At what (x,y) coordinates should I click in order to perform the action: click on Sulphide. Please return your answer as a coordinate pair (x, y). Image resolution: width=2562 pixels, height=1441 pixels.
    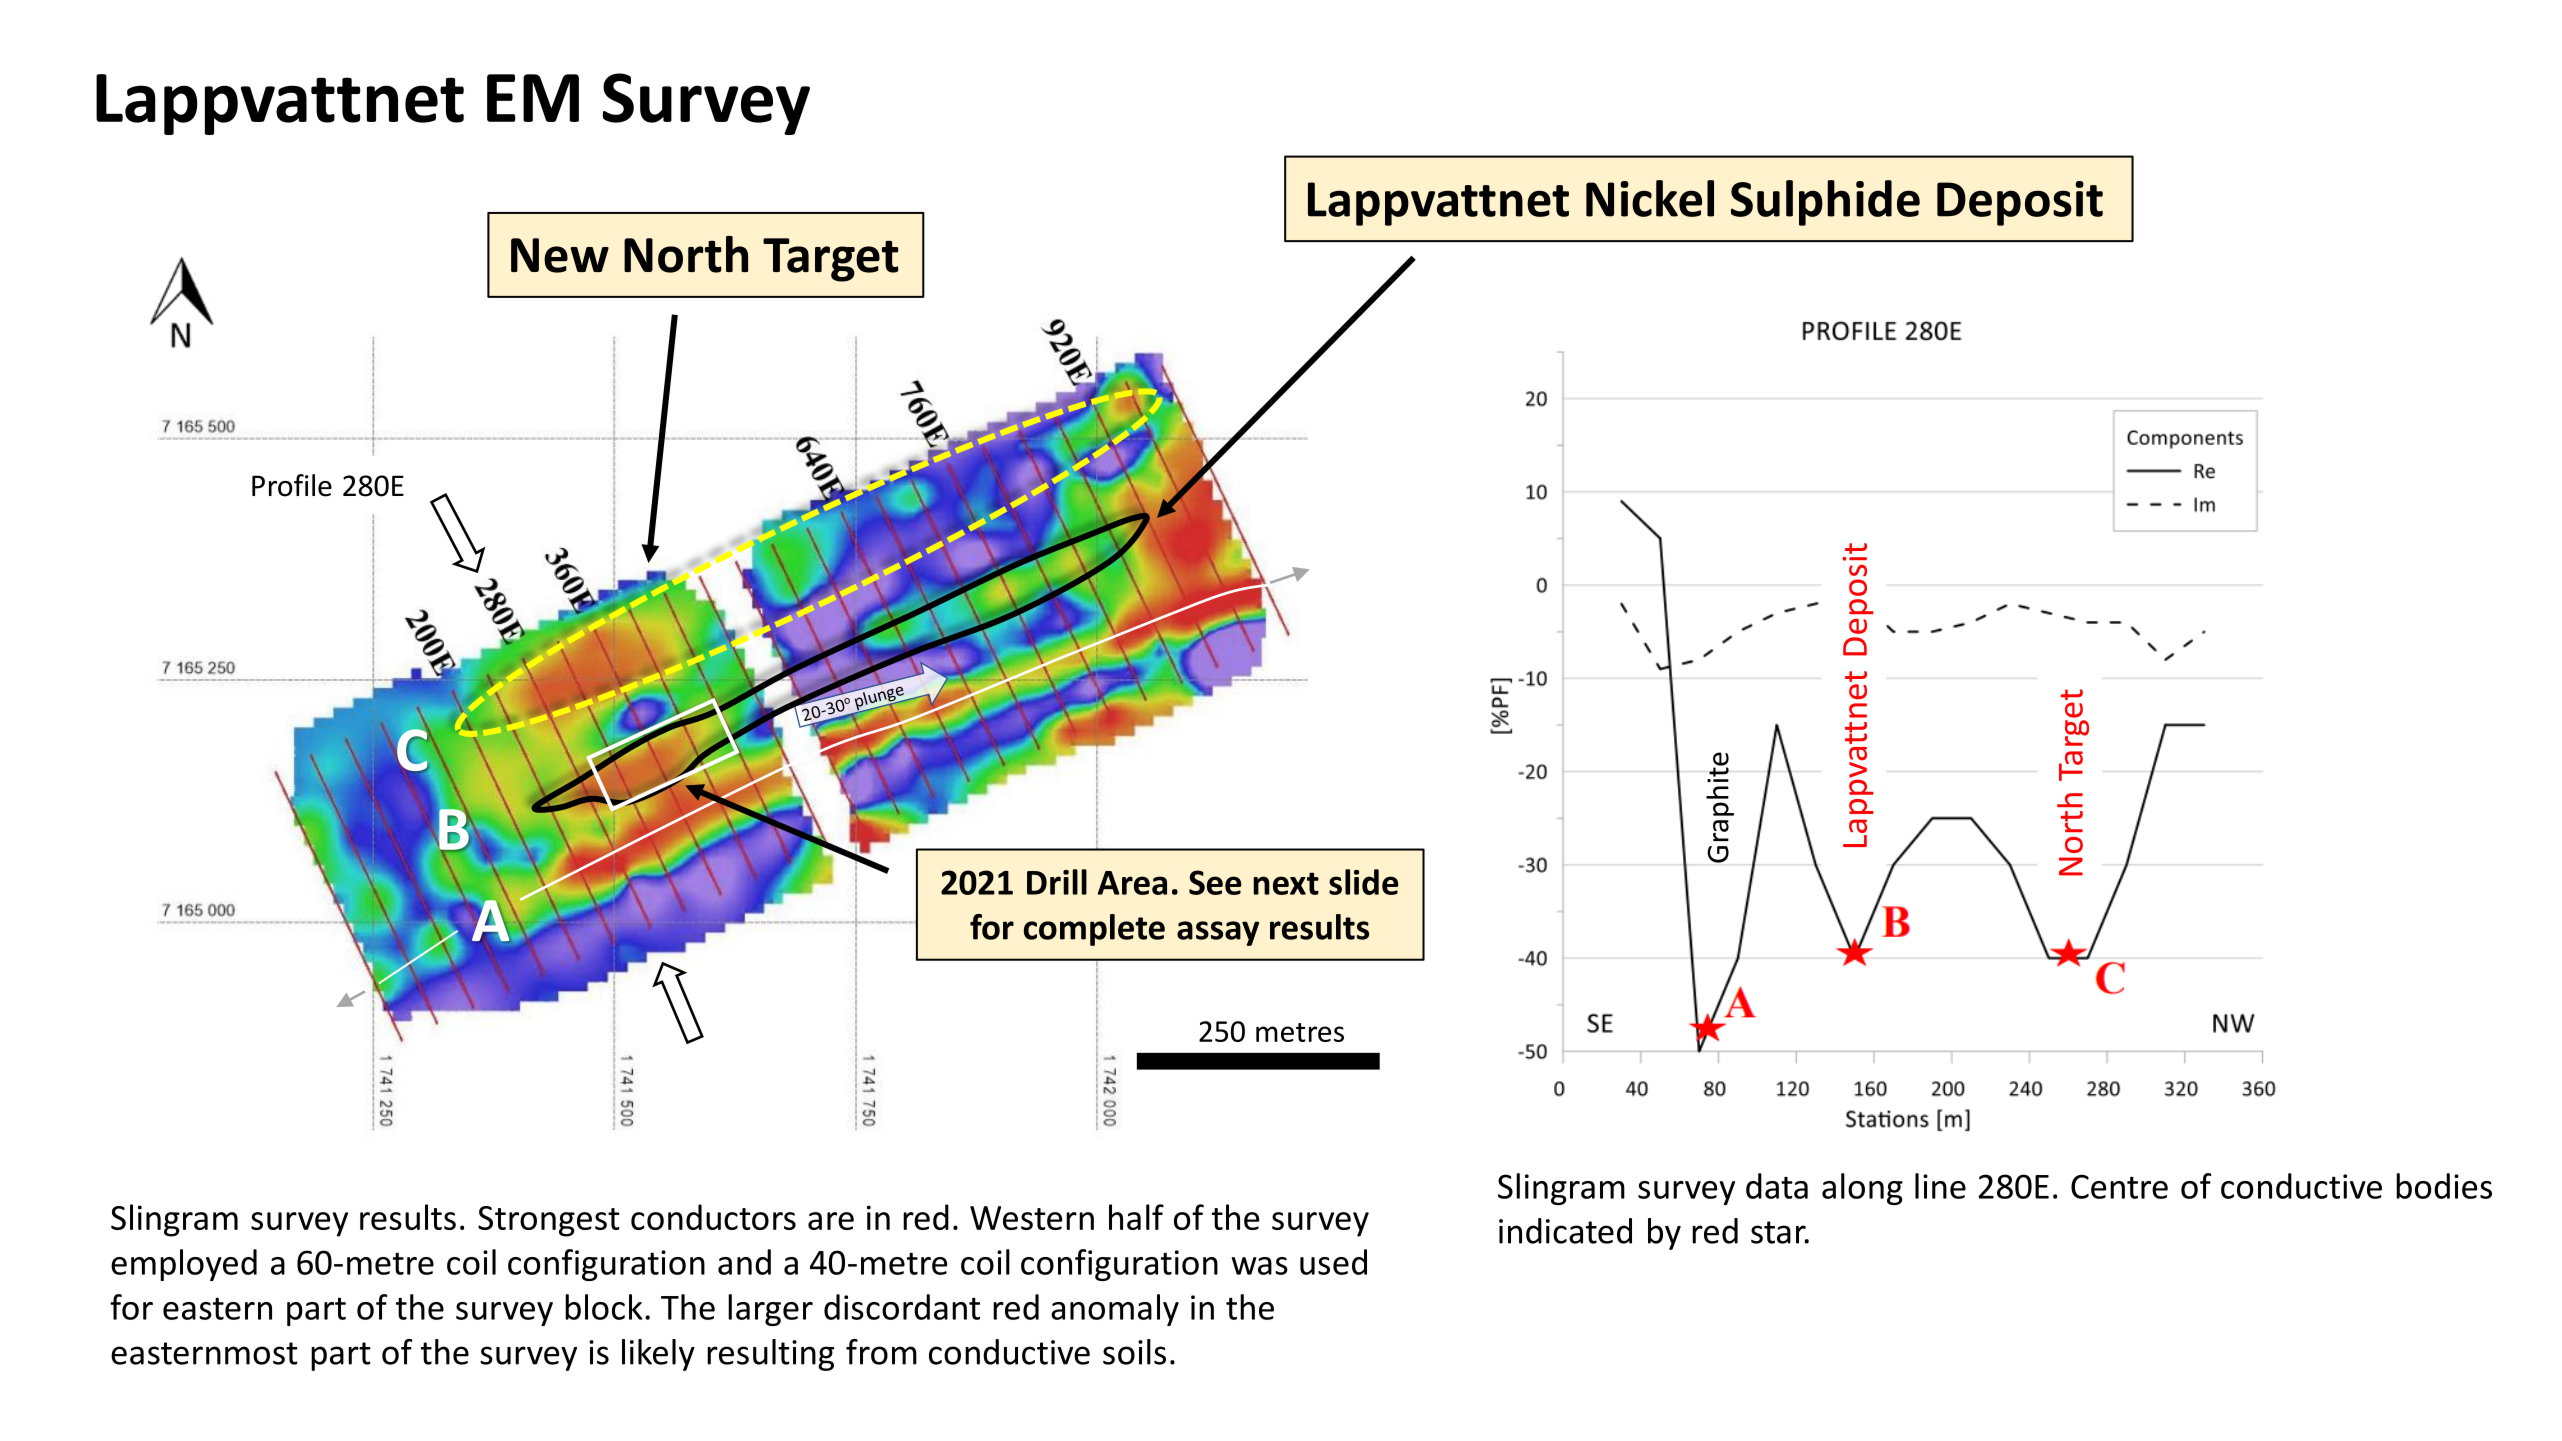
    Looking at the image, I should click on (1825, 203).
